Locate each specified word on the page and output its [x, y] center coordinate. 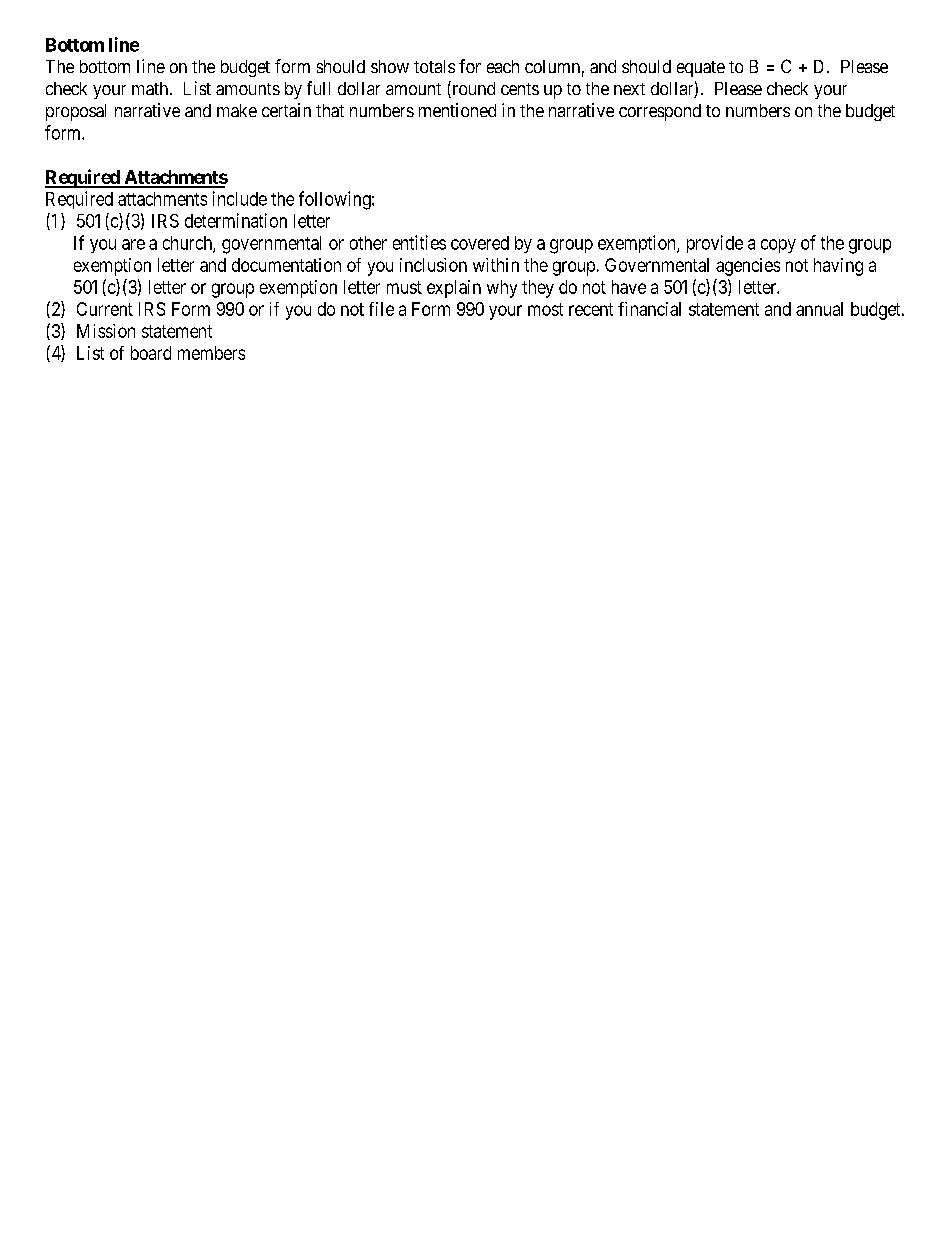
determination [236, 220]
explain [454, 289]
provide [715, 244]
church [188, 244]
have [629, 287]
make [237, 110]
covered [480, 243]
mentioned [457, 110]
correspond [660, 112]
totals [434, 66]
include [240, 198]
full [318, 88]
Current [105, 309]
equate [701, 69]
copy [778, 246]
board [151, 353]
